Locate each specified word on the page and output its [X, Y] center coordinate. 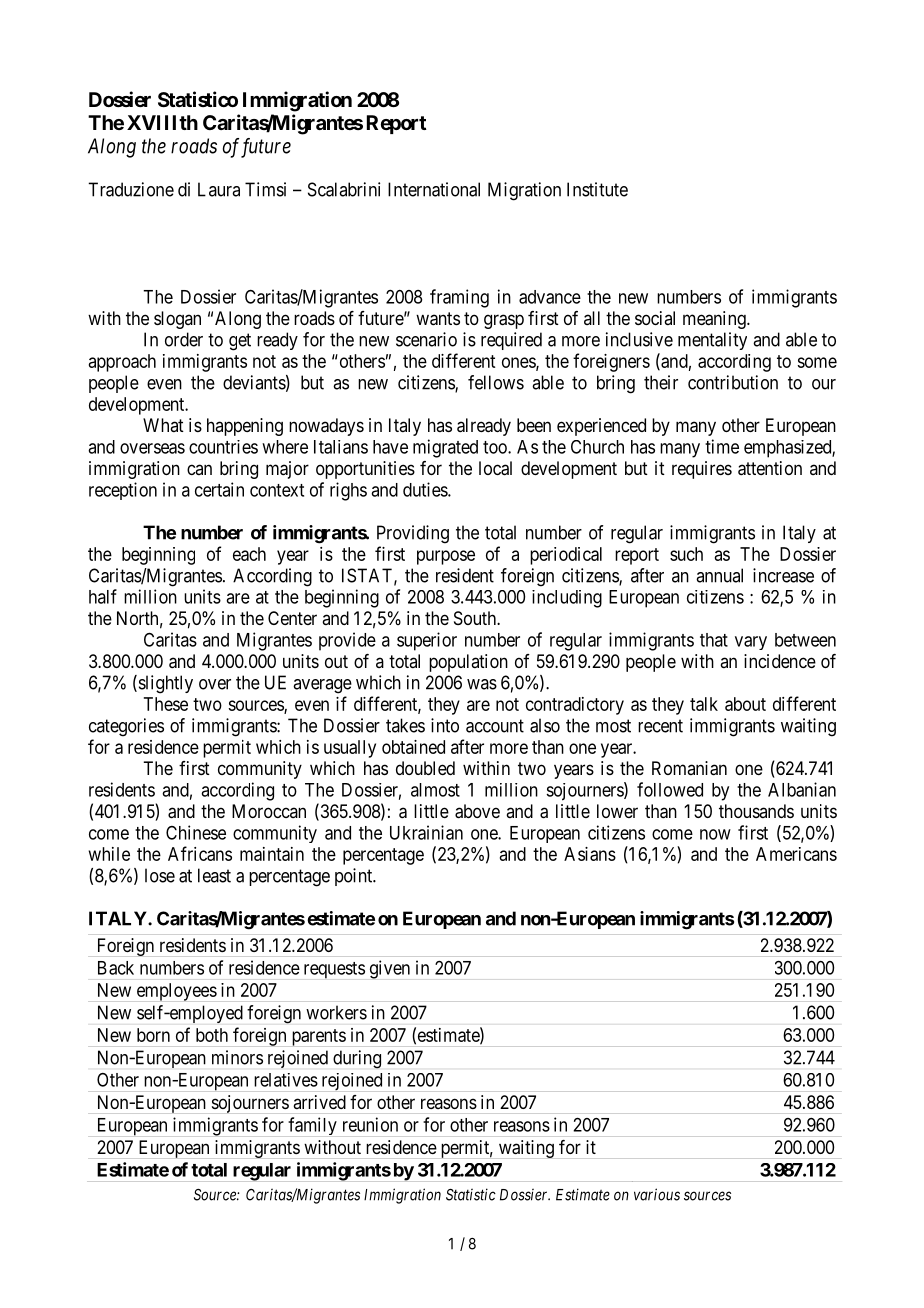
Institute [597, 189]
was [482, 684]
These [166, 704]
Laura [219, 189]
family [312, 1126]
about [745, 704]
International [434, 189]
